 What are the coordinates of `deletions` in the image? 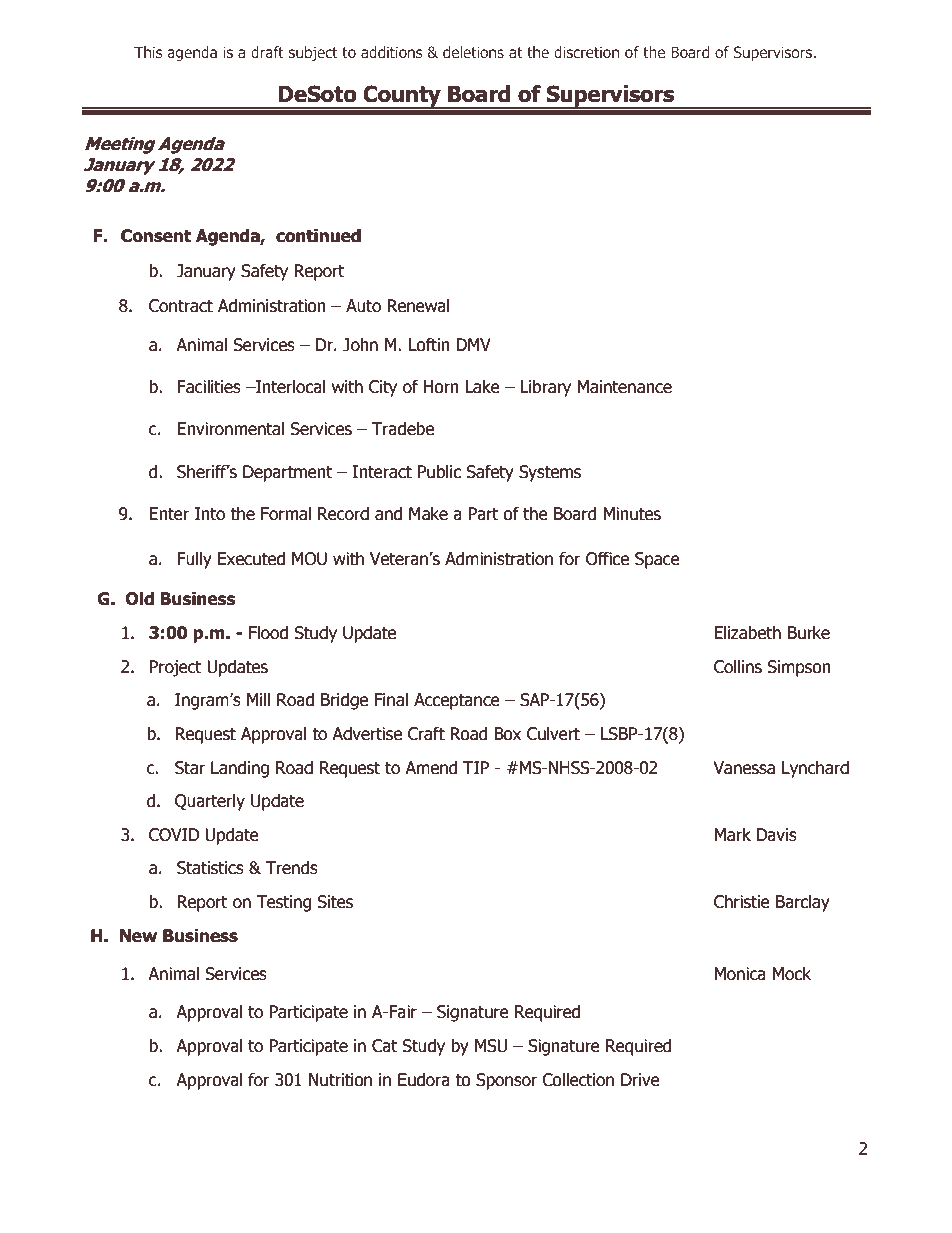 It's located at (473, 52).
